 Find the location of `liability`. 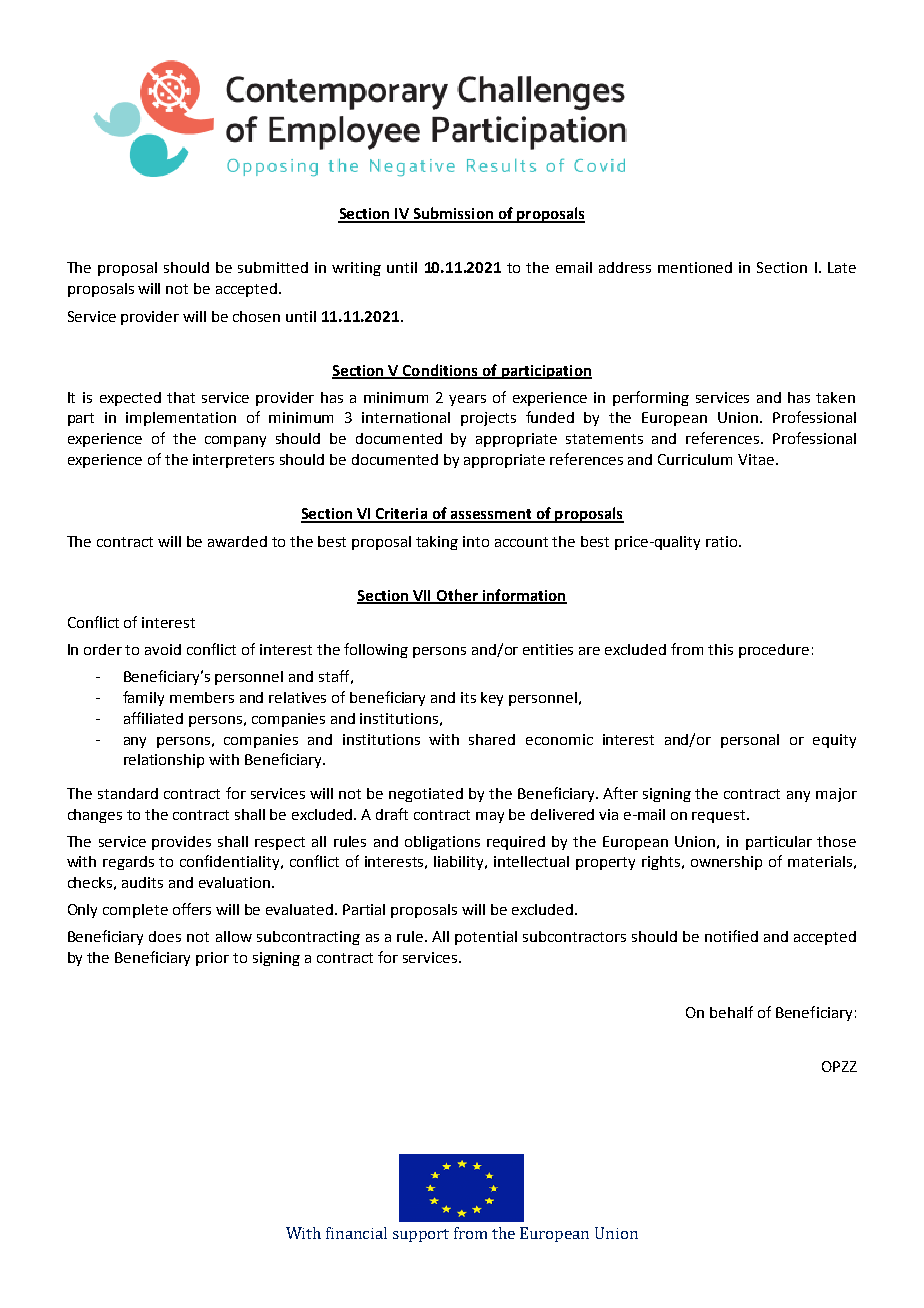

liability is located at coordinates (460, 863).
